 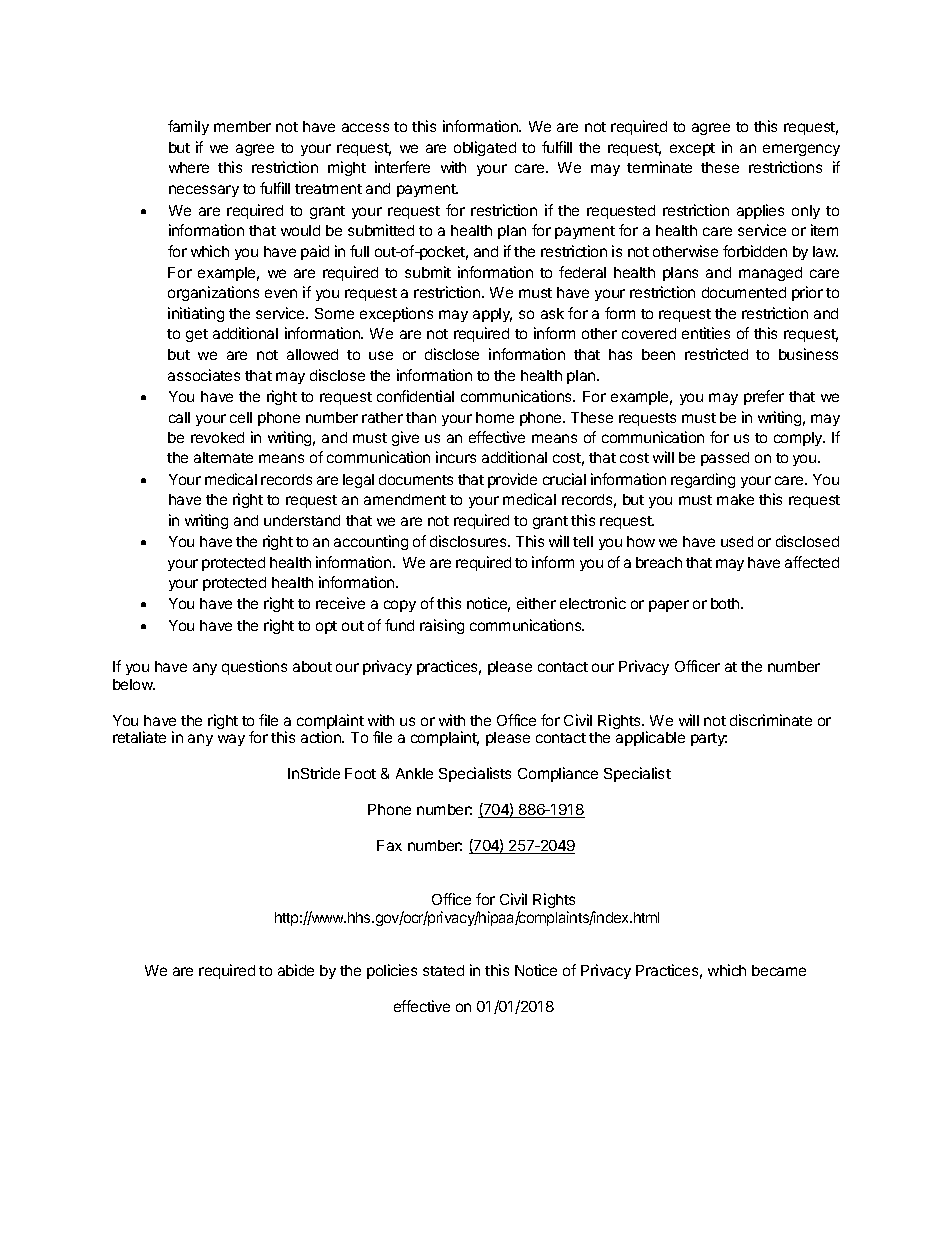 I want to click on obligated, so click(x=485, y=148).
